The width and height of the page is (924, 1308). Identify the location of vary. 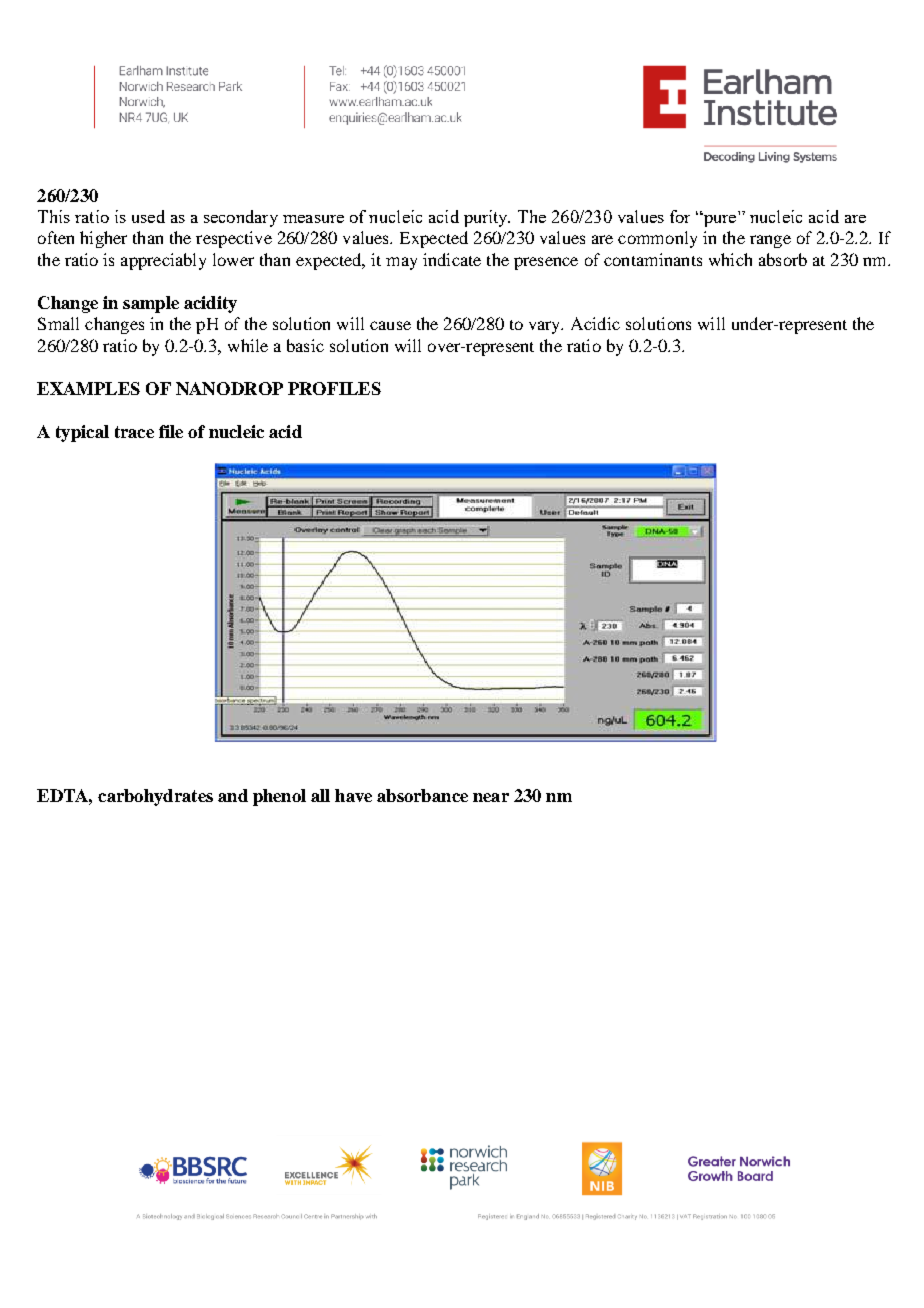
(546, 327).
